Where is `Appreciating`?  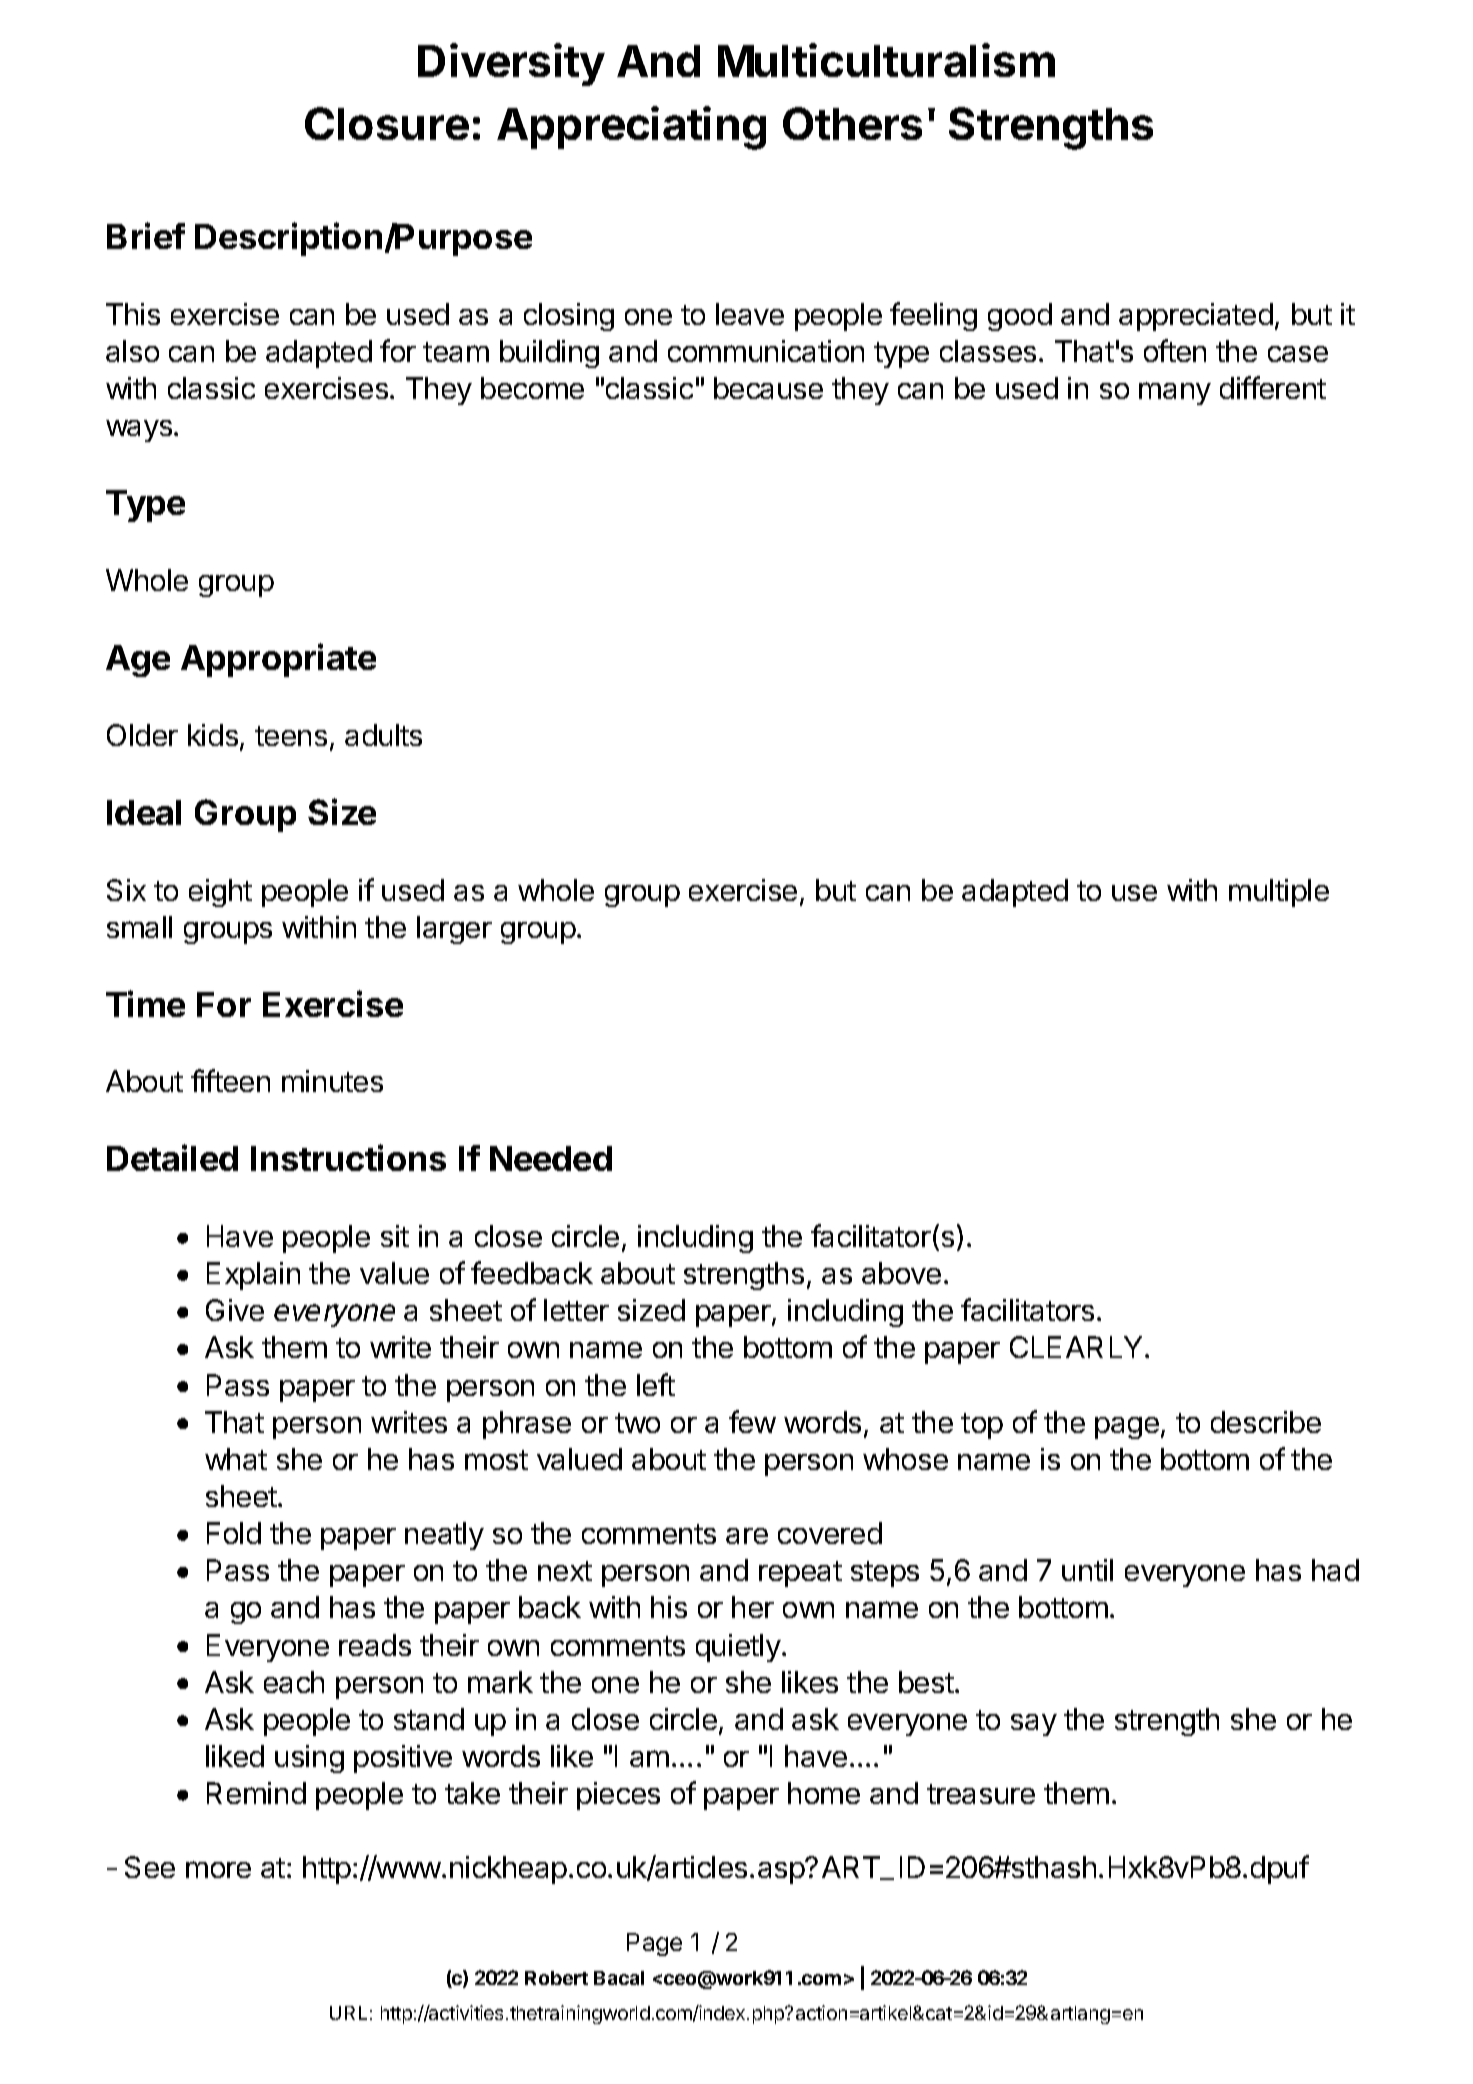 Appreciating is located at coordinates (631, 128).
